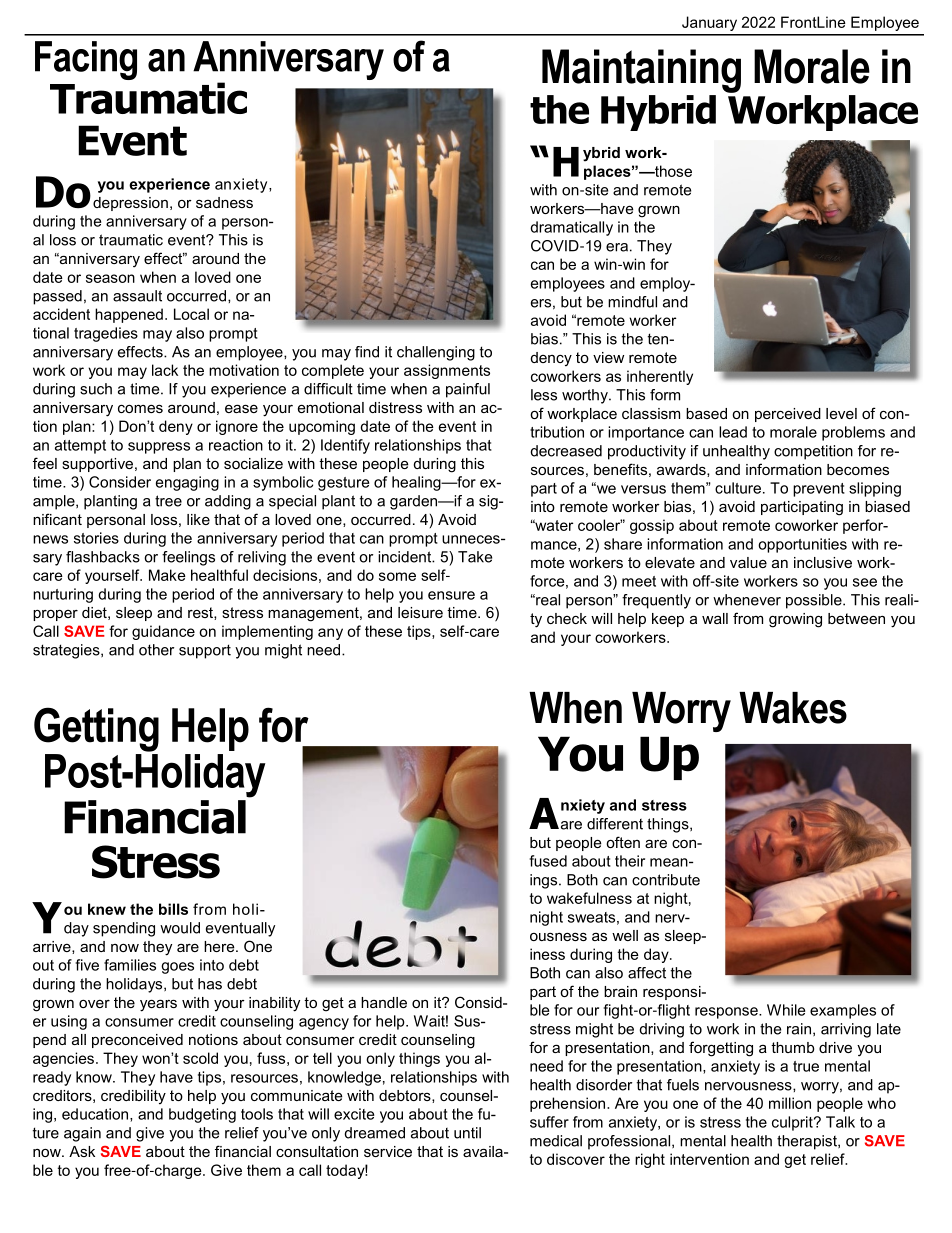  What do you see at coordinates (788, 415) in the image?
I see `perceived` at bounding box center [788, 415].
